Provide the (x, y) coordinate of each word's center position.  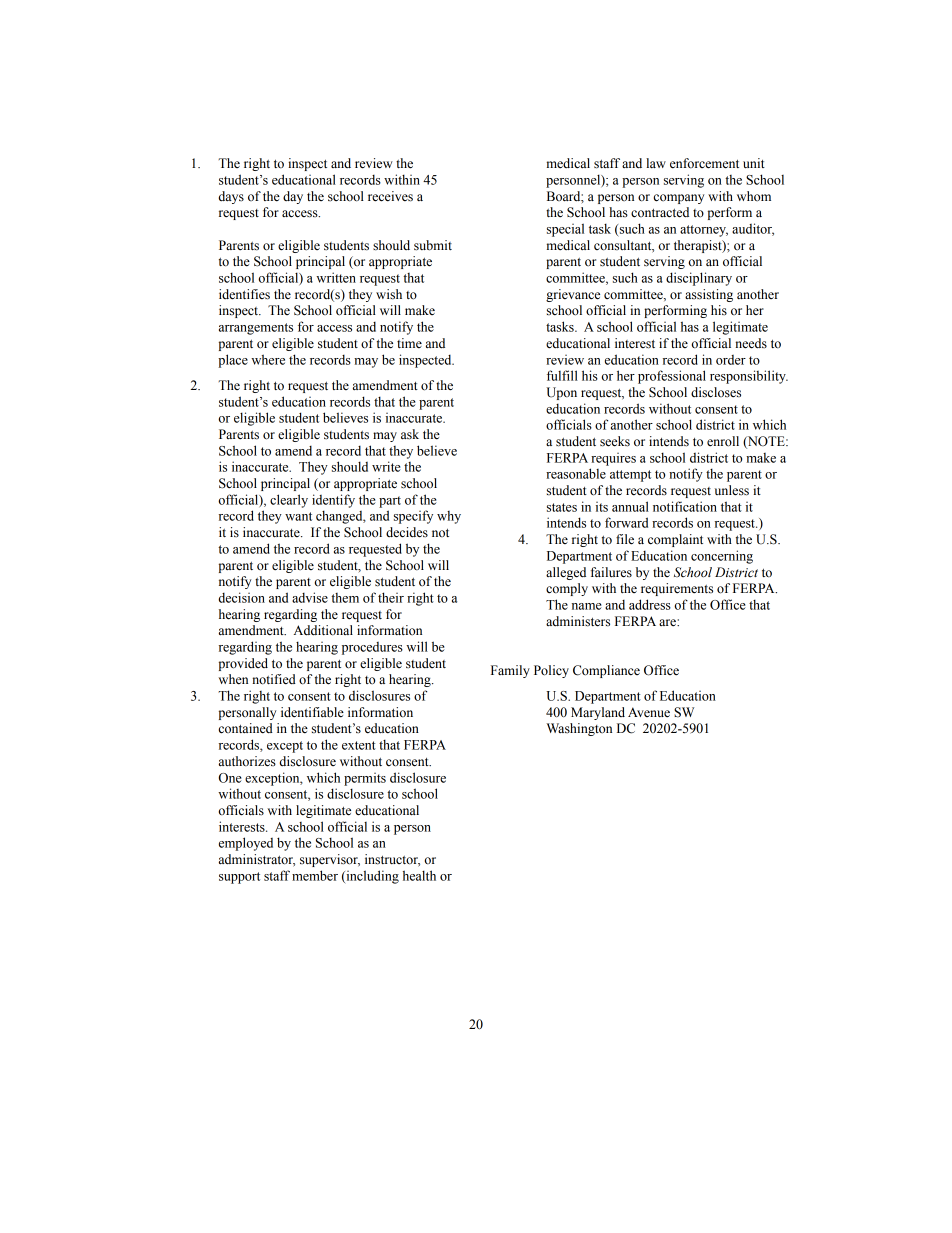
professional (672, 377)
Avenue (649, 712)
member (315, 875)
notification (685, 506)
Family (510, 671)
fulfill (562, 375)
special (565, 230)
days (231, 197)
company (679, 199)
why (449, 517)
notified (274, 679)
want (298, 516)
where (268, 359)
